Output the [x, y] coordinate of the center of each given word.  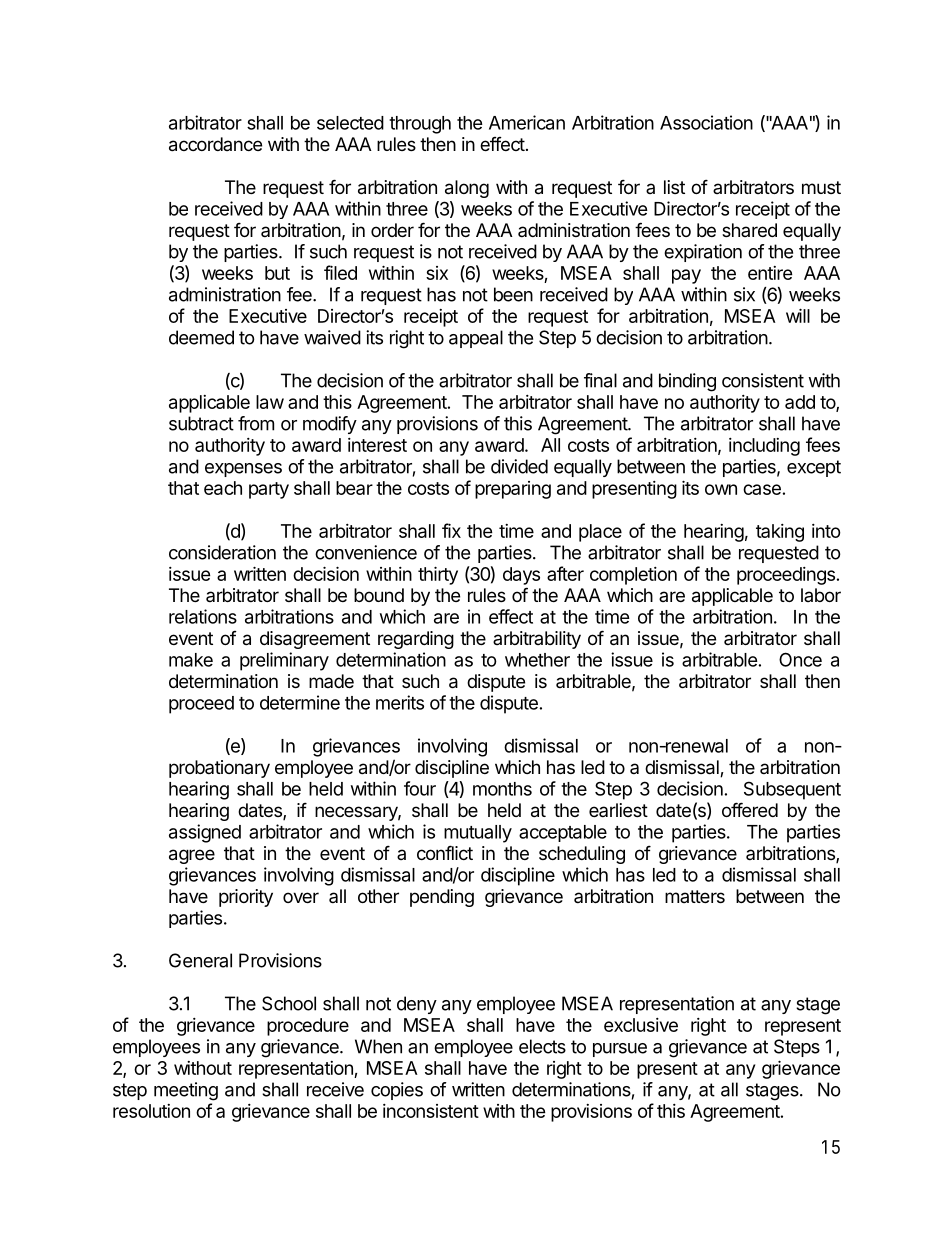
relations [203, 616]
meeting [186, 1091]
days [521, 576]
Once [800, 659]
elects [542, 1046]
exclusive [641, 1025]
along [467, 189]
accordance [215, 144]
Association [706, 122]
